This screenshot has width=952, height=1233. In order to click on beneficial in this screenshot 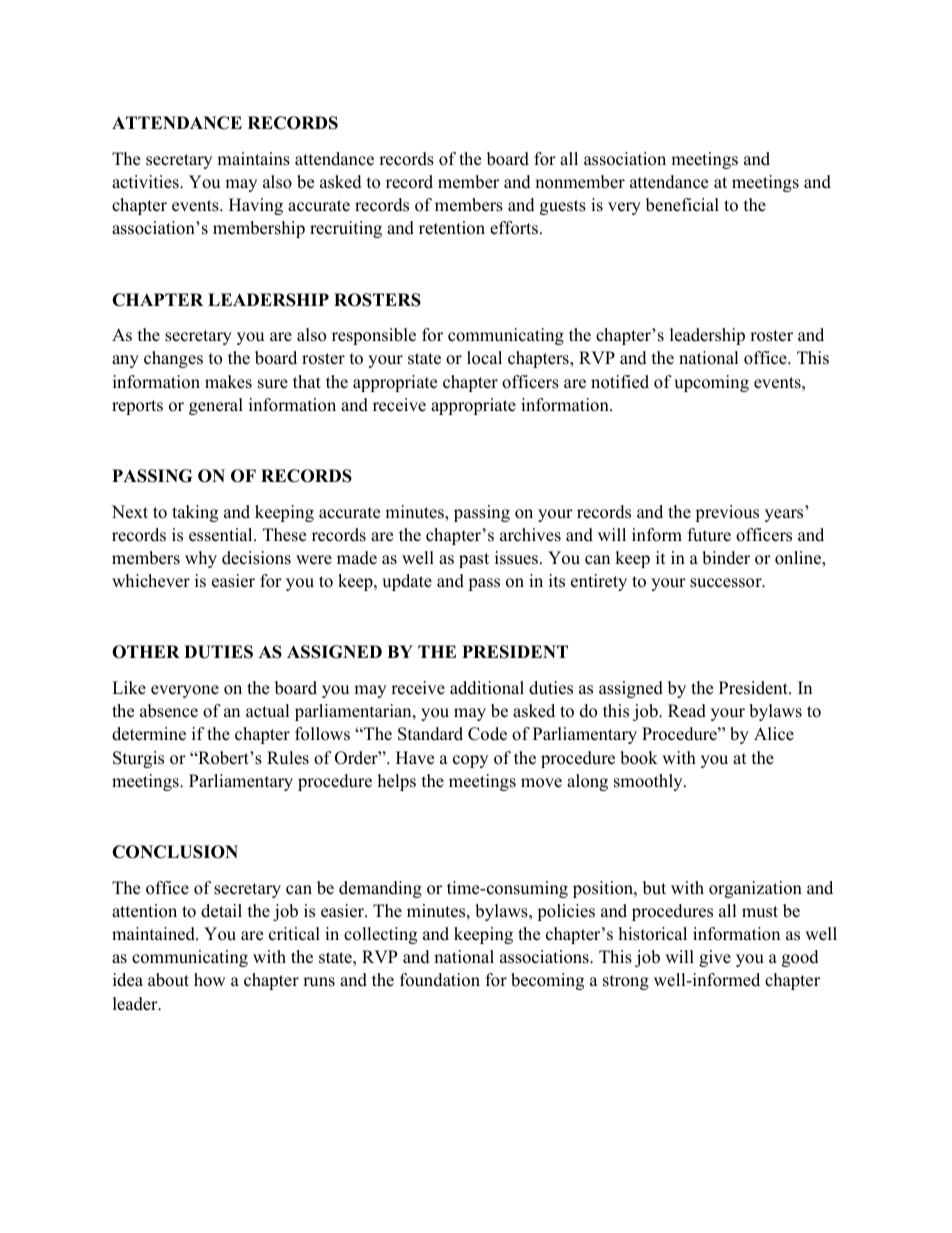, I will do `click(682, 205)`.
